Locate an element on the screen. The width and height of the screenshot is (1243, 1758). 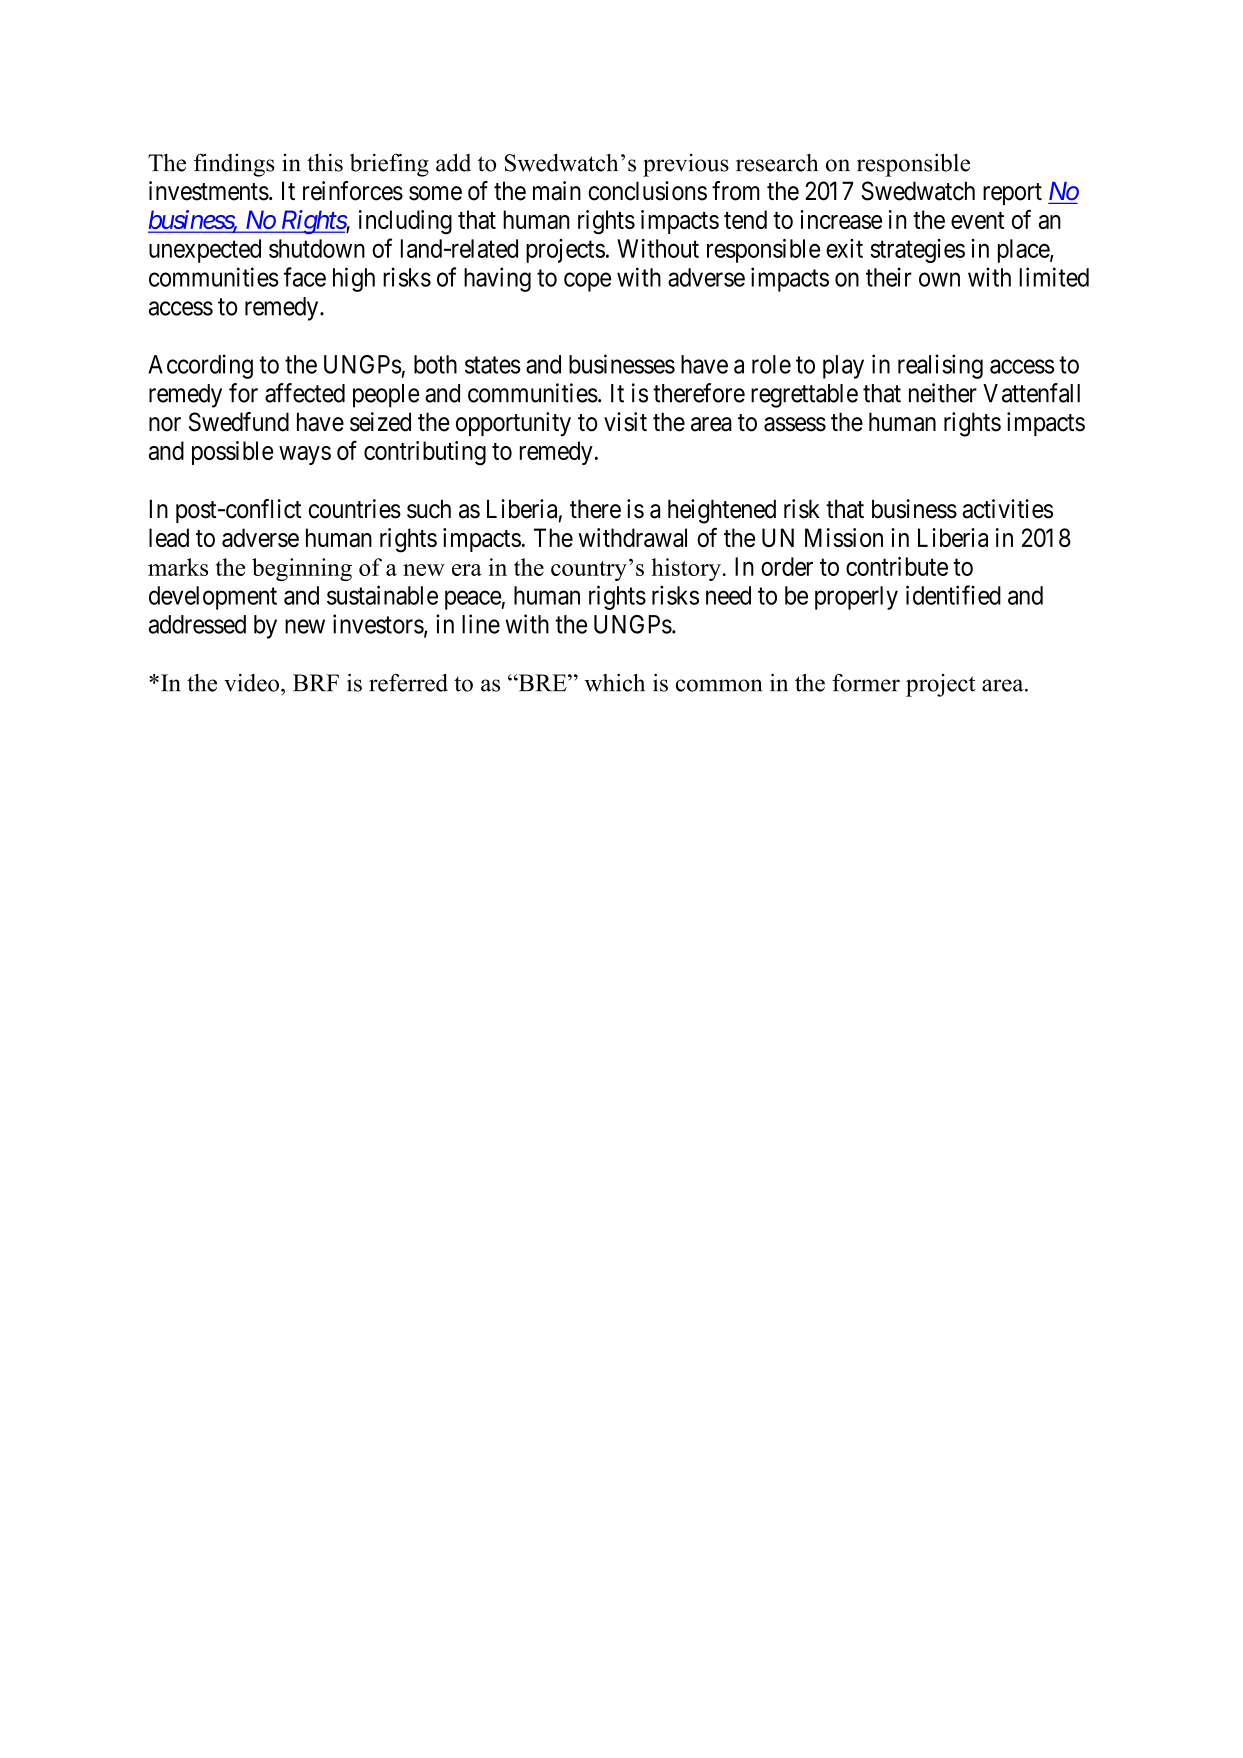
main is located at coordinates (557, 191).
